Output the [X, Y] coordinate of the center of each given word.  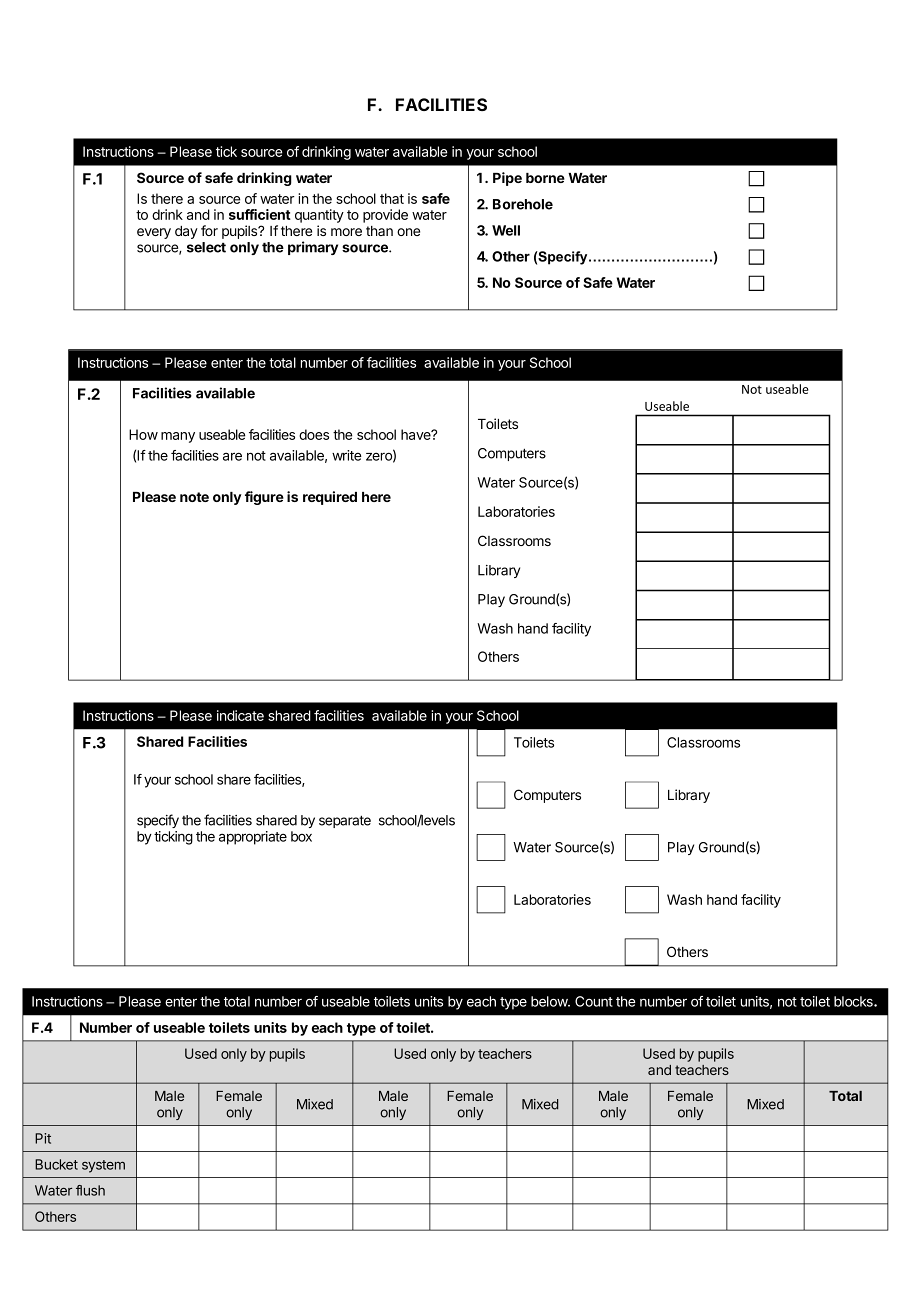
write [347, 455]
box [301, 836]
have [417, 434]
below [550, 1001]
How [143, 434]
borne [545, 178]
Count [594, 1001]
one [408, 232]
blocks [854, 1001]
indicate [240, 715]
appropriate [253, 838]
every [154, 233]
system [103, 1166]
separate [345, 821]
